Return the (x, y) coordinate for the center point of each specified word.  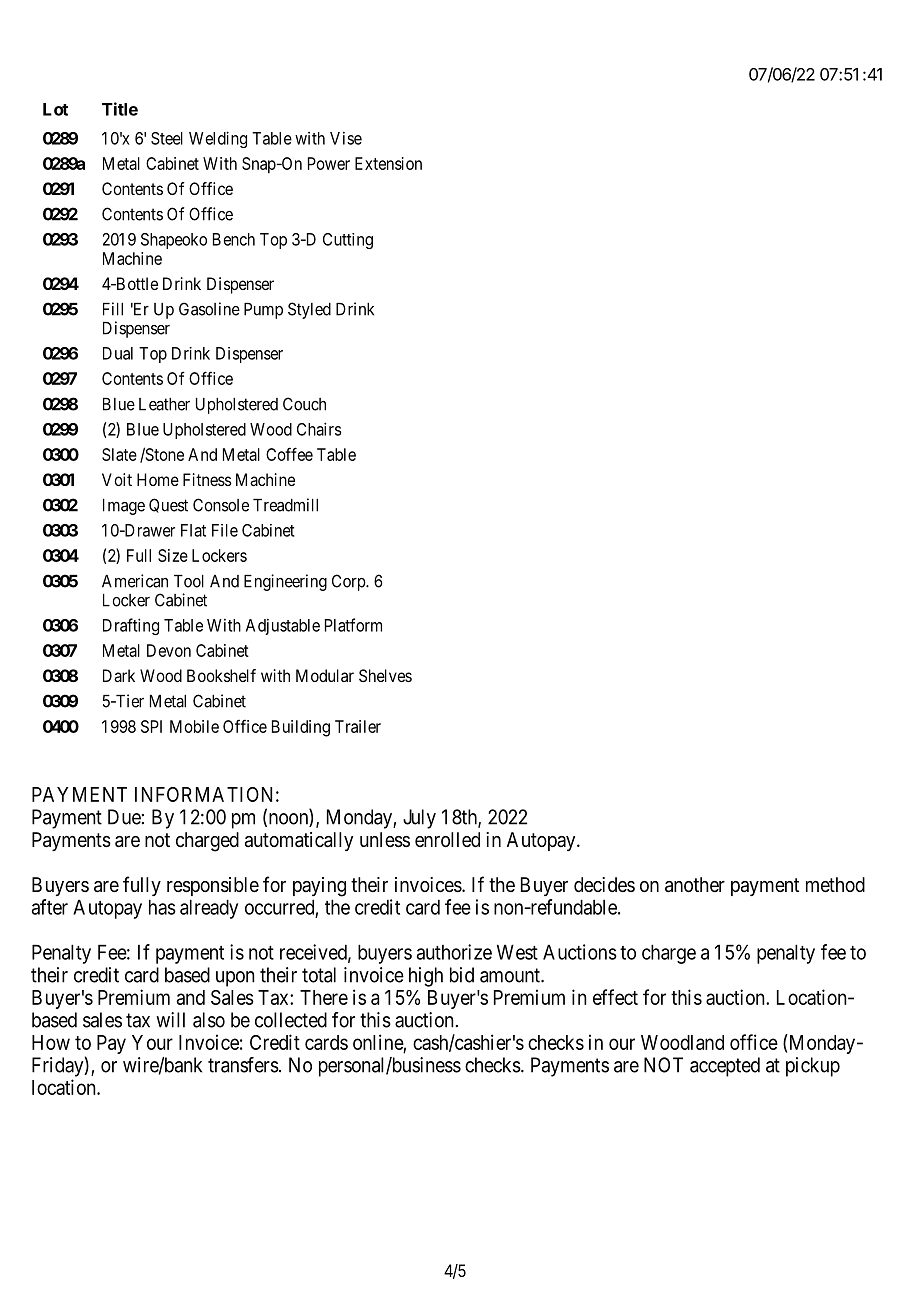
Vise (346, 138)
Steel (167, 138)
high (426, 977)
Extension (388, 163)
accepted (725, 1067)
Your (152, 1042)
